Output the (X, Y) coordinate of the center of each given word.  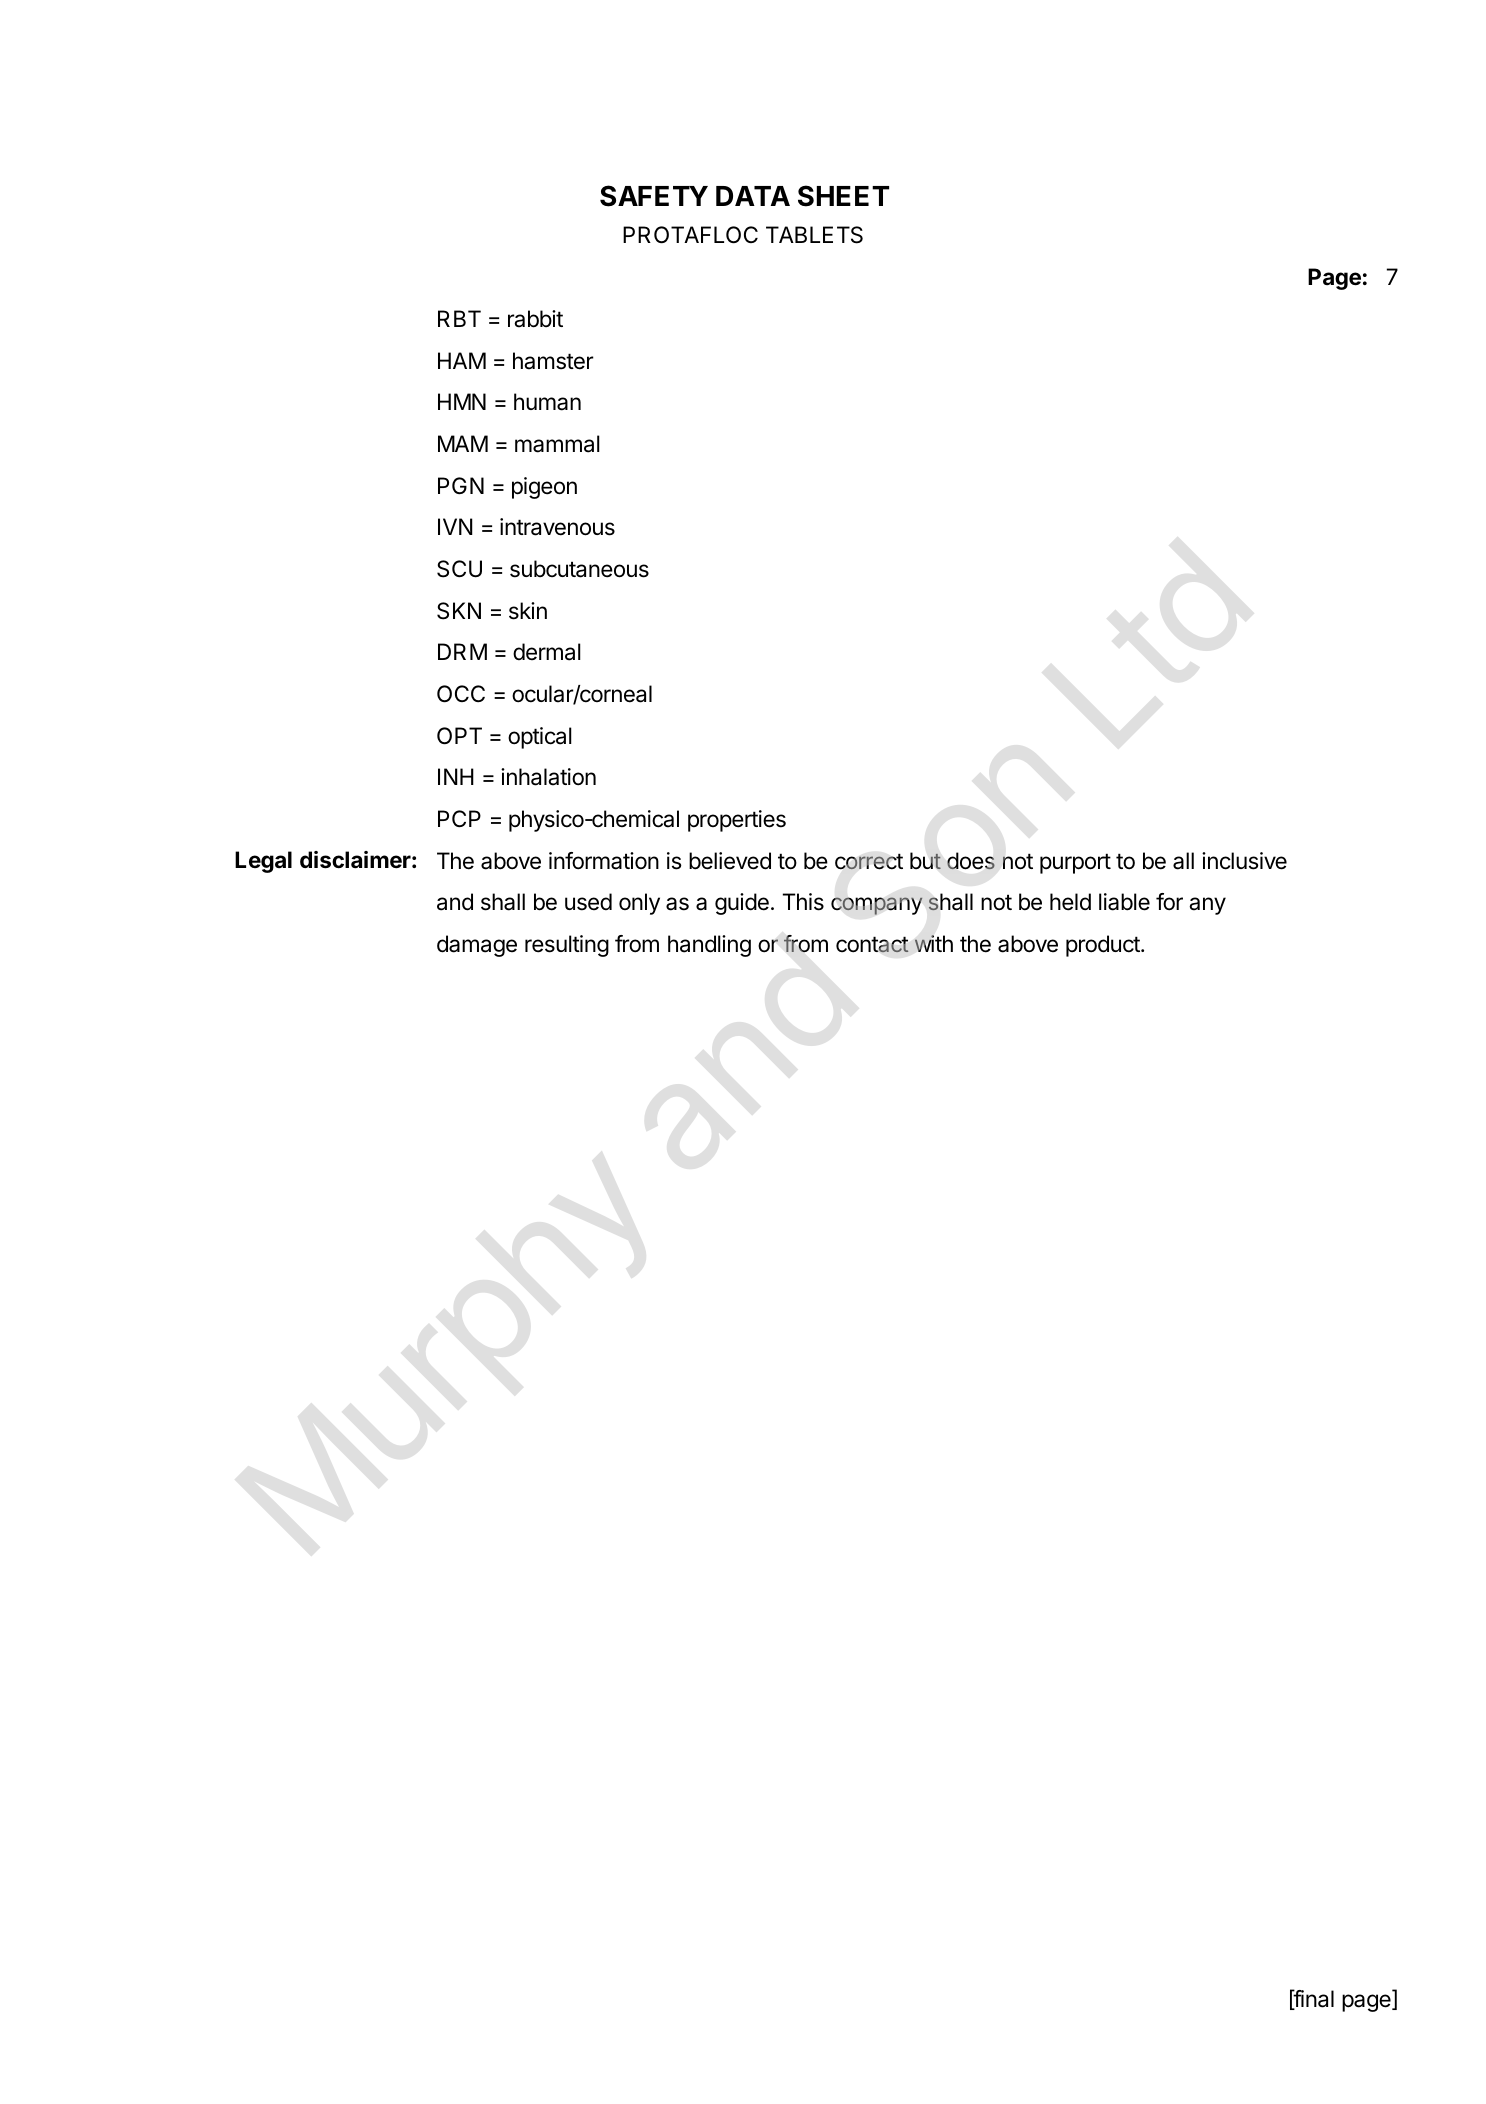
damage (477, 946)
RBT (459, 318)
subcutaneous (579, 569)
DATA (753, 196)
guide (742, 904)
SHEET (843, 196)
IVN (455, 526)
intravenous (557, 527)
